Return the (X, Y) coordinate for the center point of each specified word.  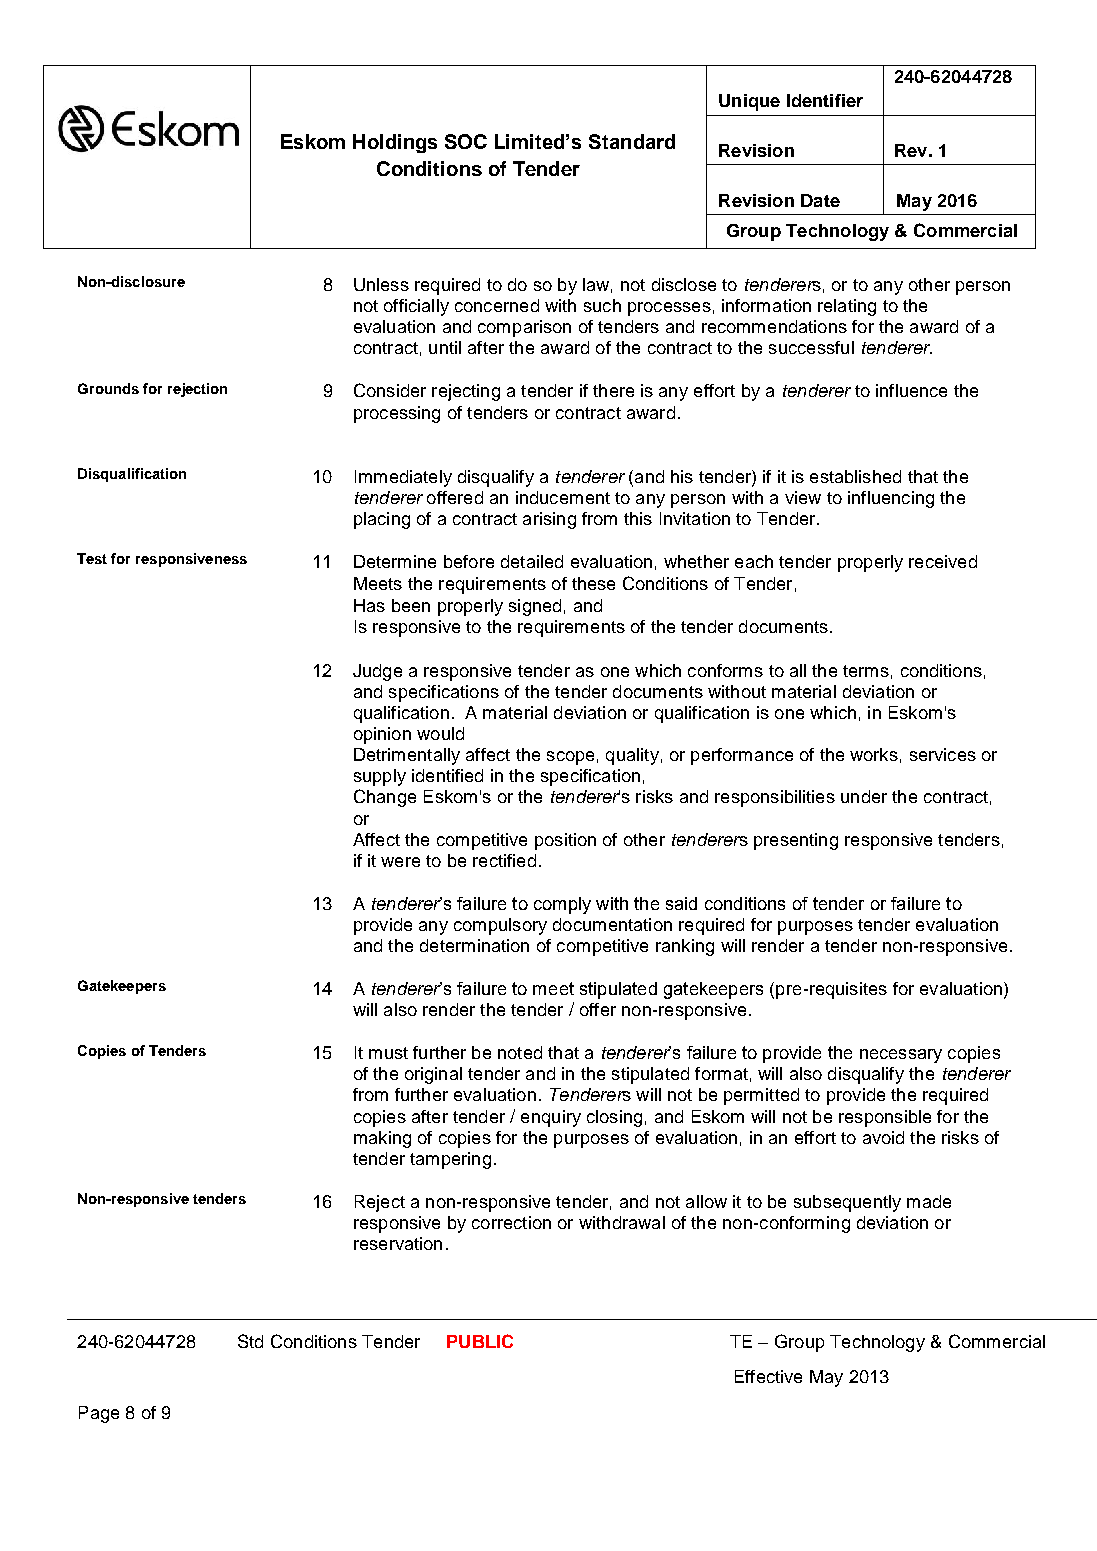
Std (250, 1341)
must (388, 1053)
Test (92, 558)
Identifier (825, 100)
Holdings (395, 143)
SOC (466, 141)
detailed (532, 561)
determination (474, 945)
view (803, 497)
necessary (901, 1056)
